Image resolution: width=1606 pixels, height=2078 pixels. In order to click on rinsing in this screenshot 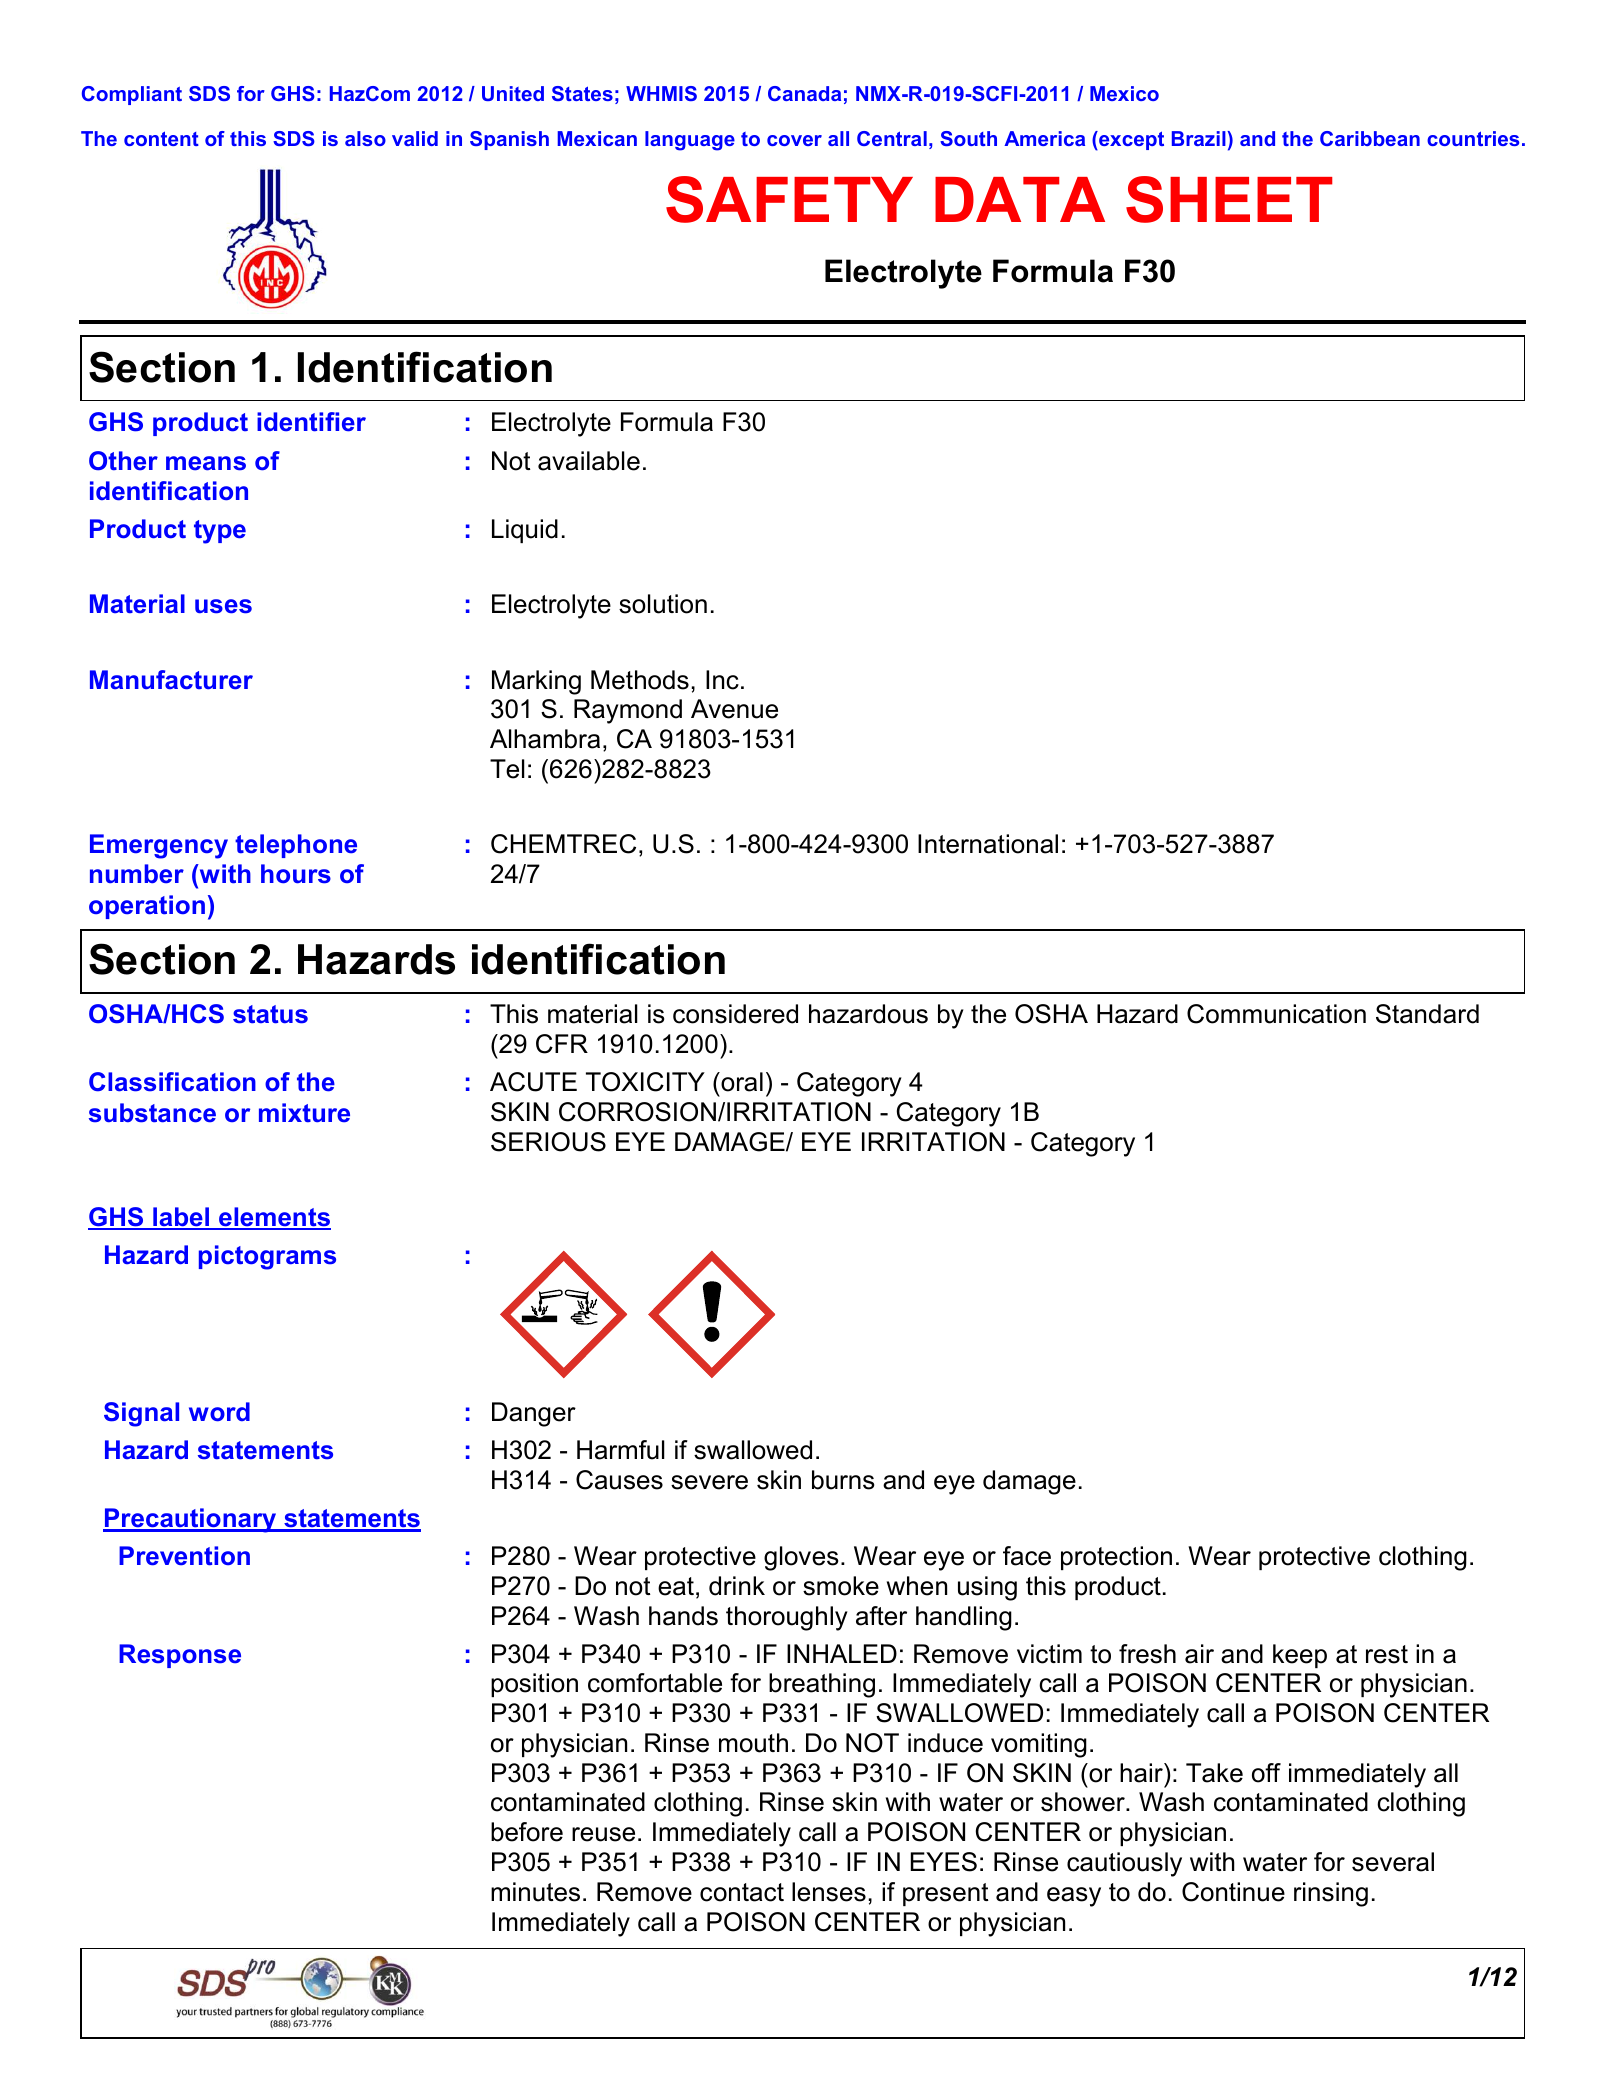, I will do `click(1331, 1894)`.
